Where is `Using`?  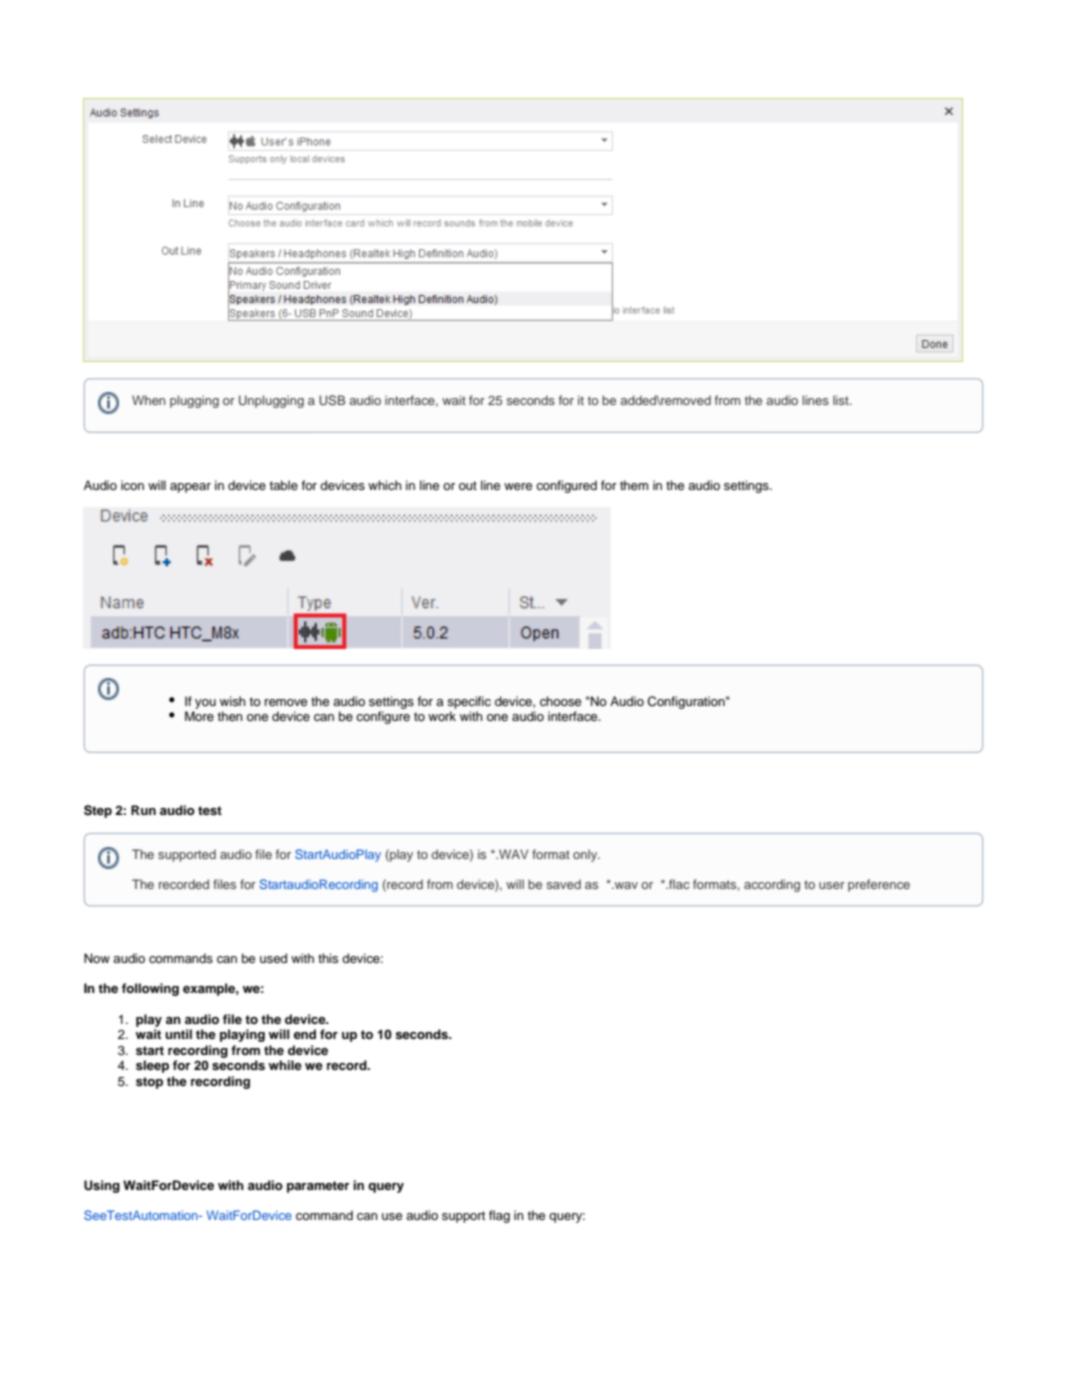
Using is located at coordinates (102, 1186).
